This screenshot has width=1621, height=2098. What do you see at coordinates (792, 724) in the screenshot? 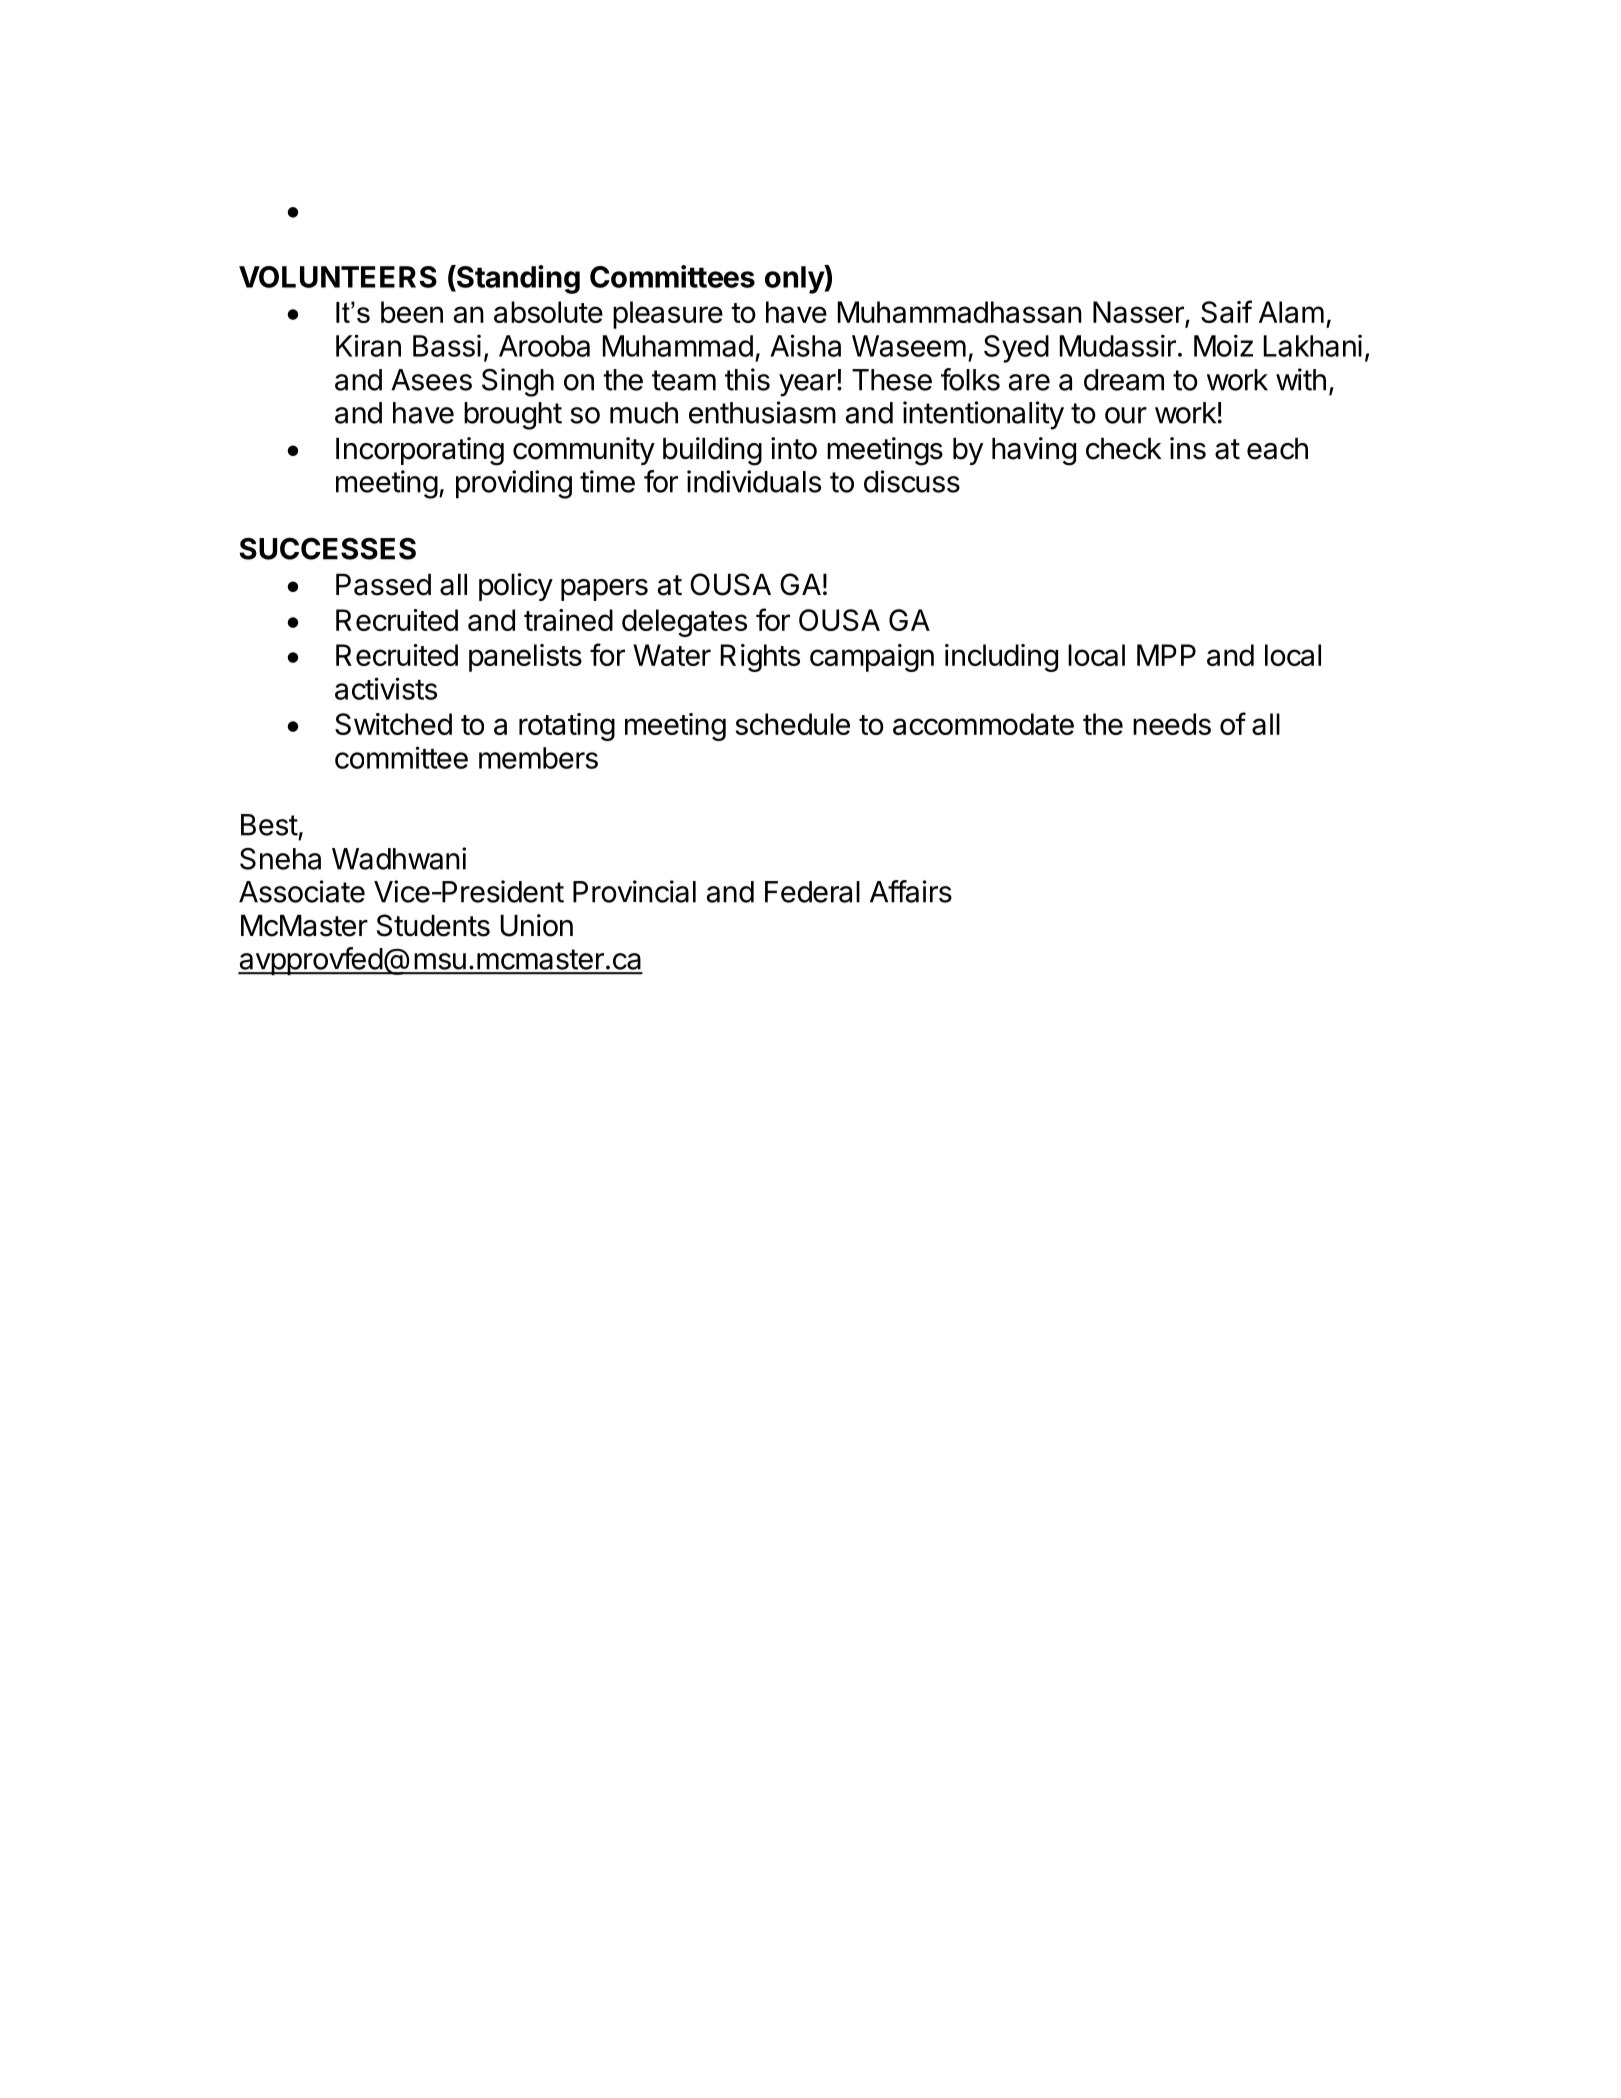
I see `schedule` at bounding box center [792, 724].
